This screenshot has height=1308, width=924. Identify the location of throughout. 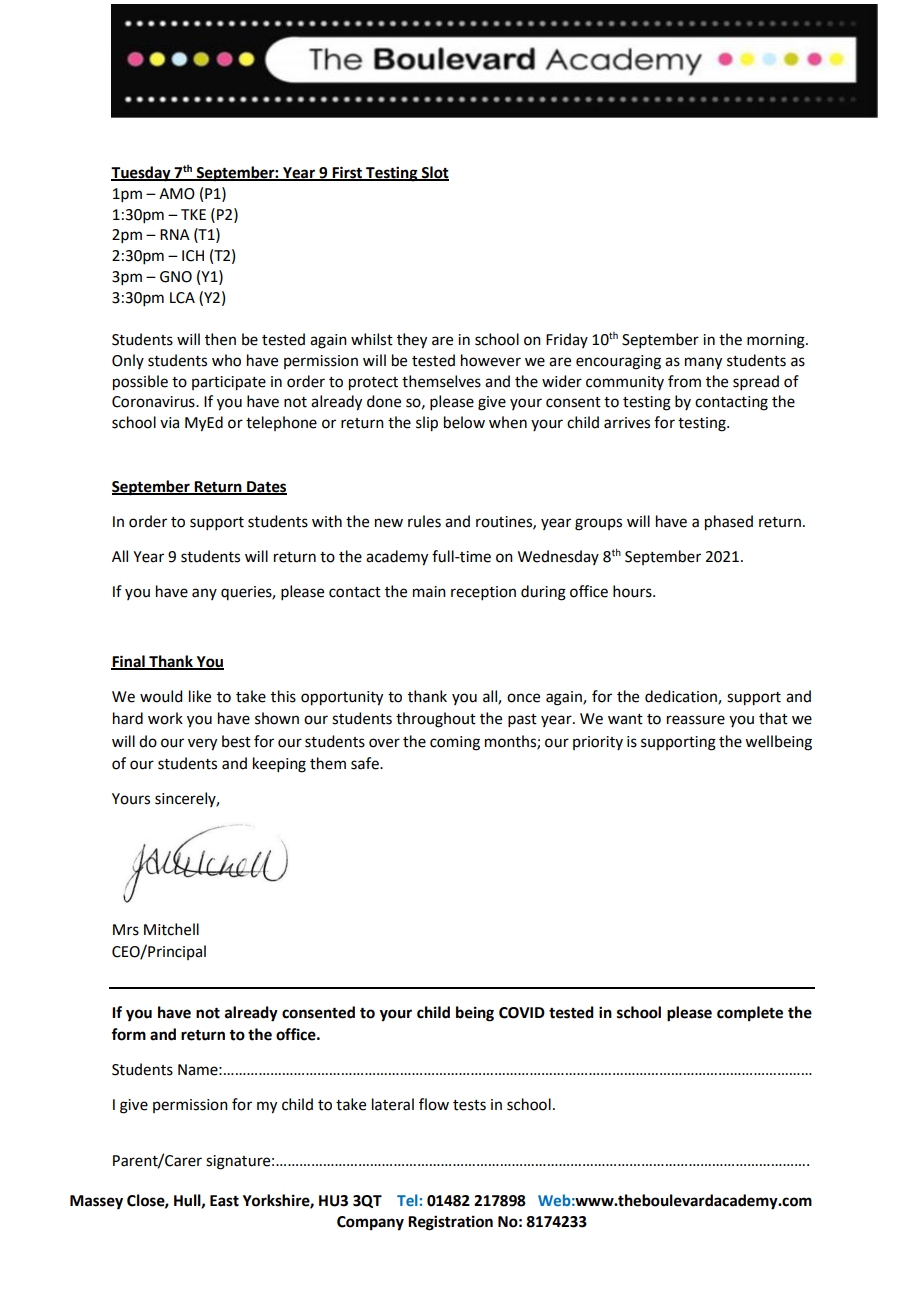
(436, 720).
